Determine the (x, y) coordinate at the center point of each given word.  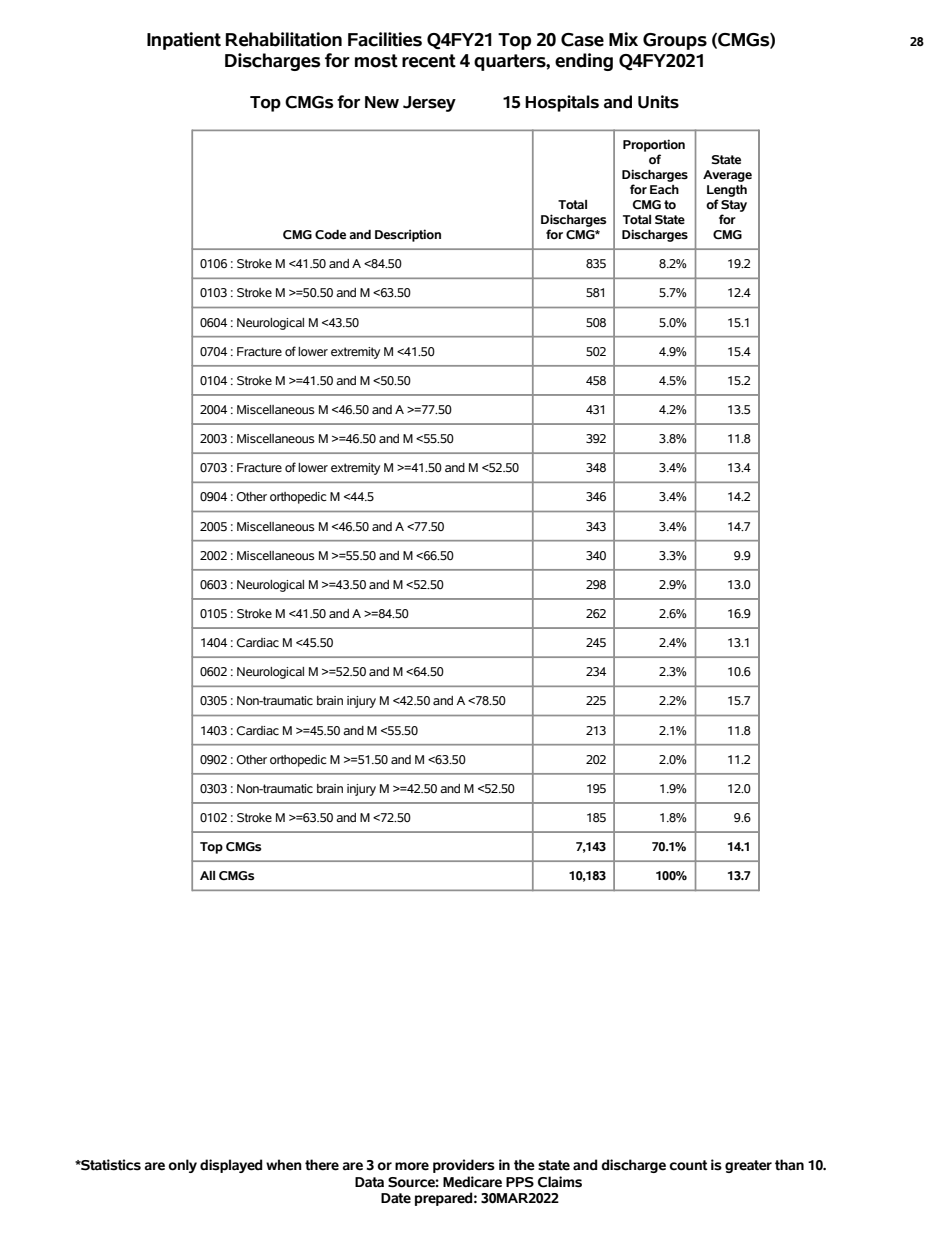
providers (464, 1166)
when (284, 1165)
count (688, 1165)
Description (408, 235)
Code (330, 235)
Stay (734, 206)
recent (429, 61)
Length (727, 190)
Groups (675, 41)
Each (664, 190)
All (207, 875)
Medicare (472, 1182)
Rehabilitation (284, 39)
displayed (231, 1166)
